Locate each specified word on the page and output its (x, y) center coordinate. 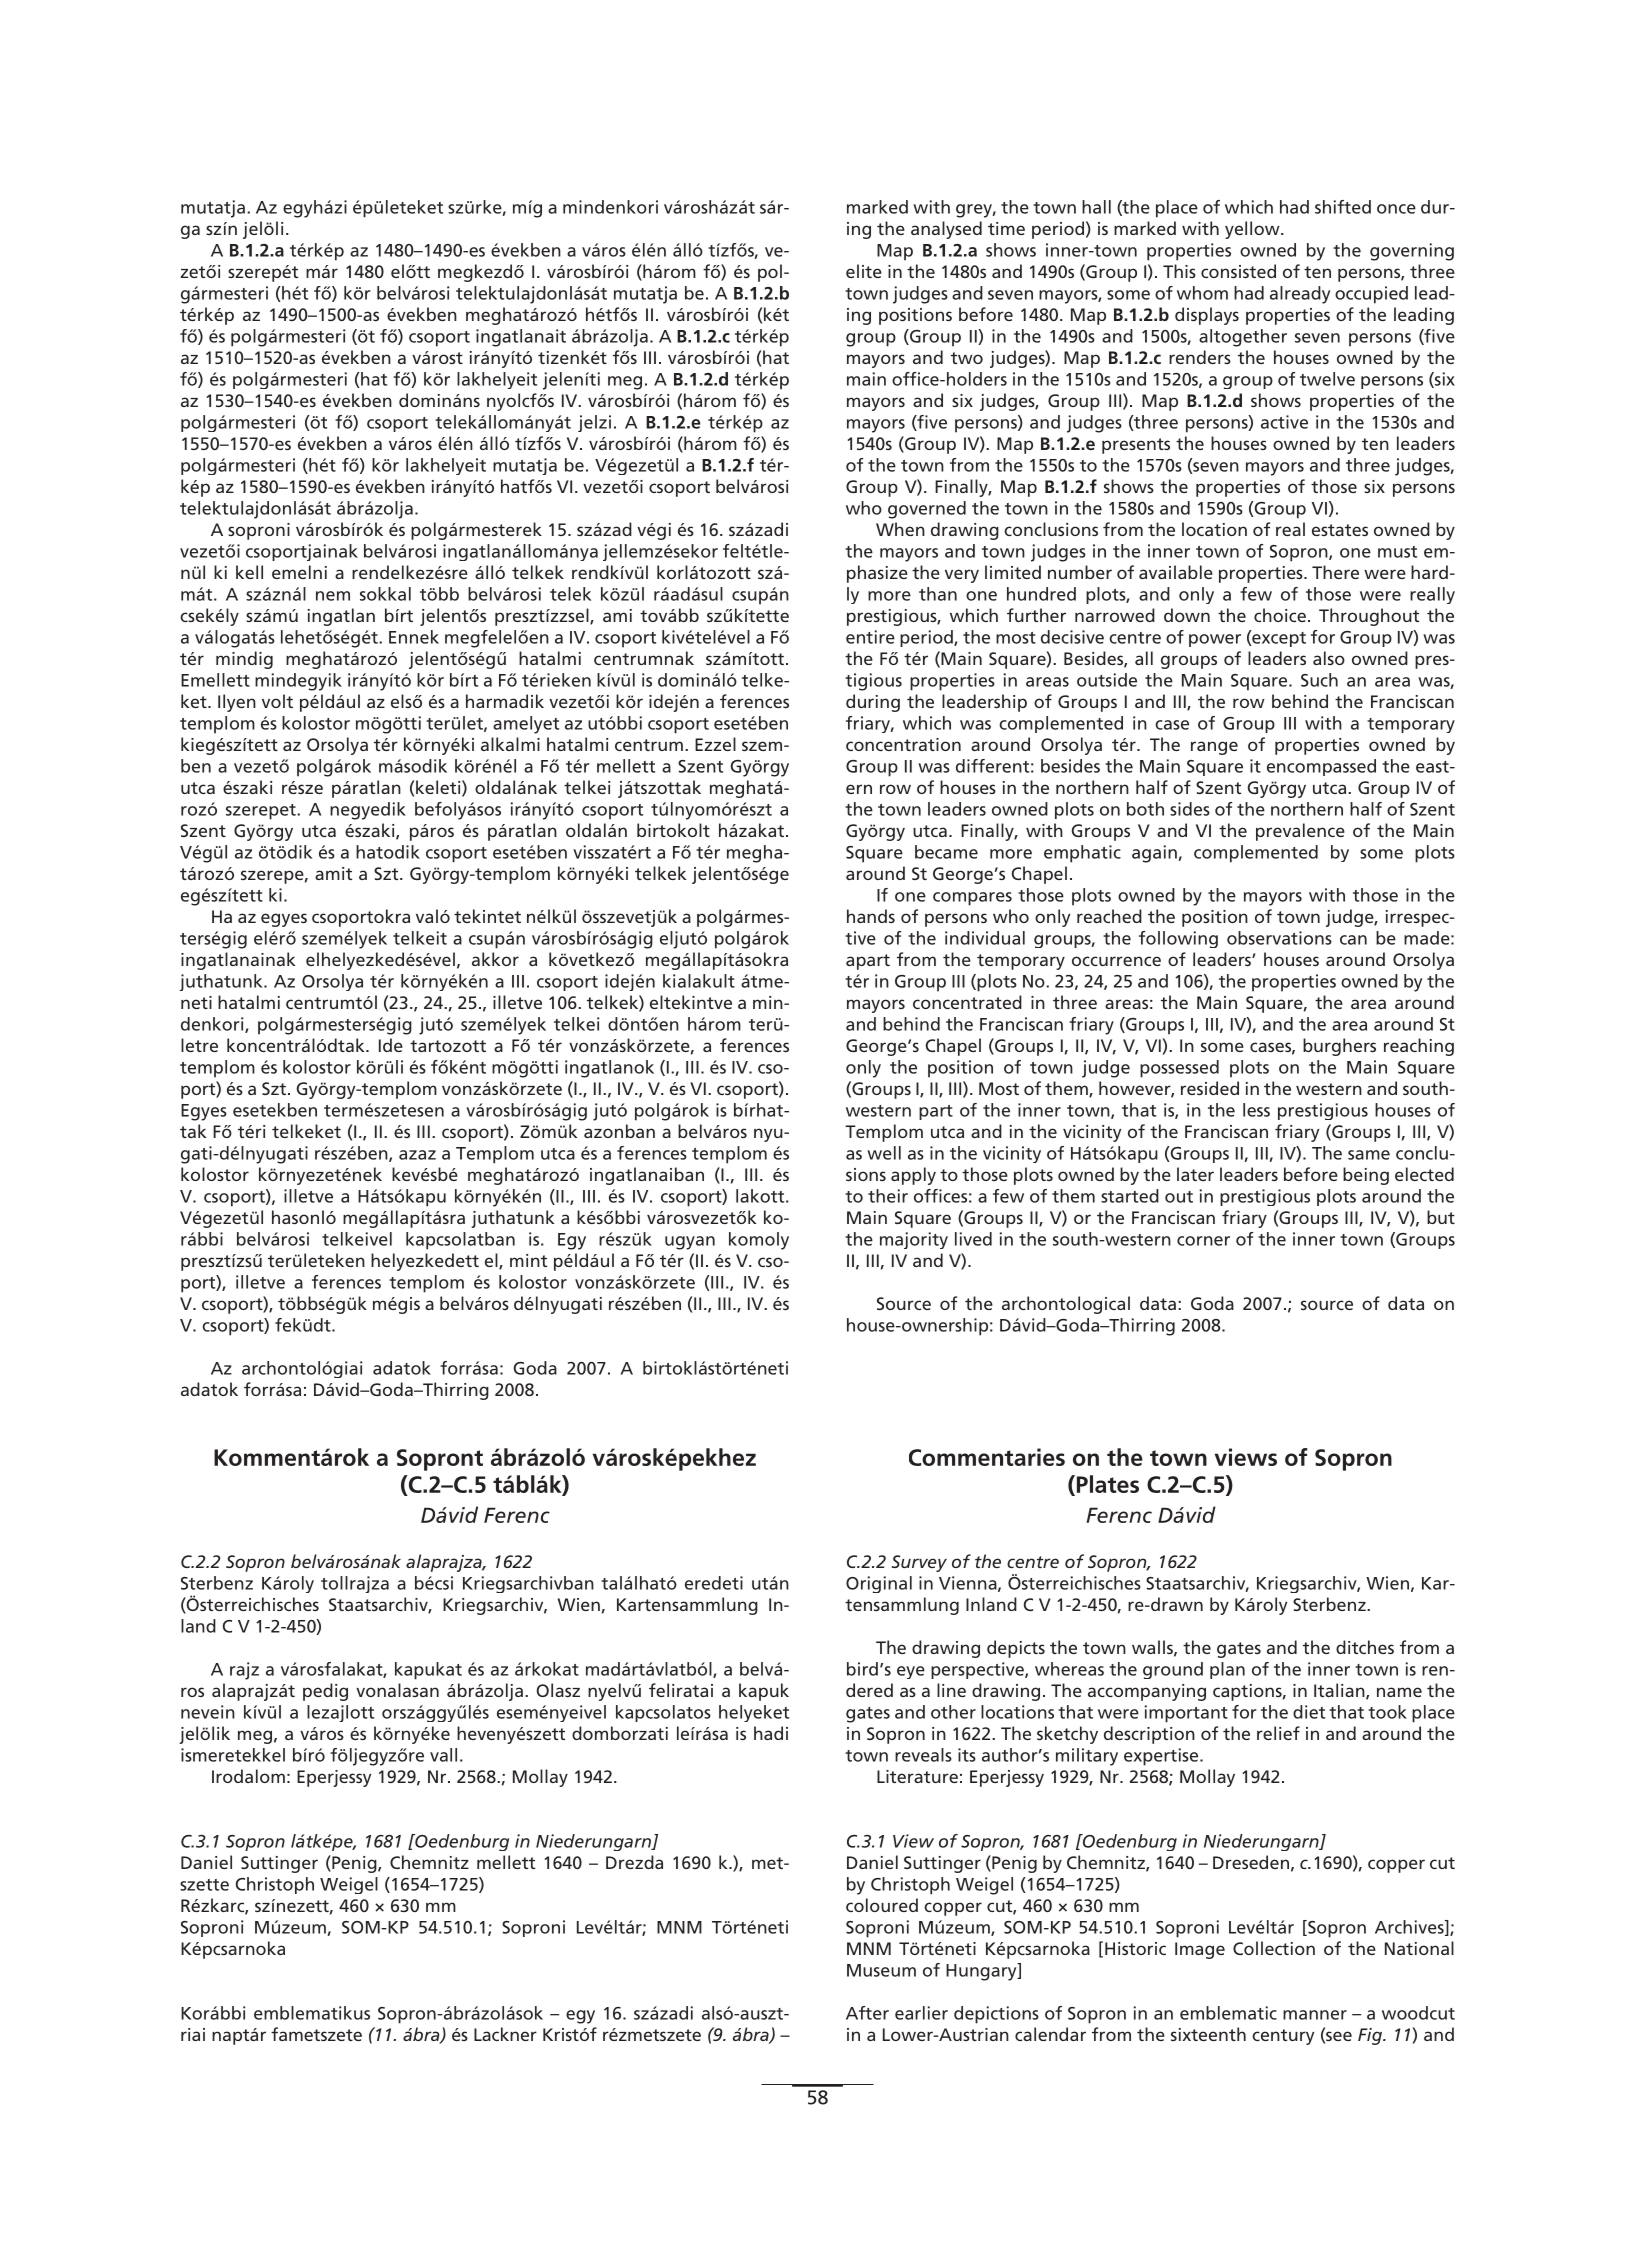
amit (333, 873)
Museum (881, 1970)
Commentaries (987, 1457)
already (1300, 295)
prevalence (1300, 832)
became (946, 852)
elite (864, 271)
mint (528, 1260)
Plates (1106, 1485)
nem (333, 596)
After (867, 2013)
